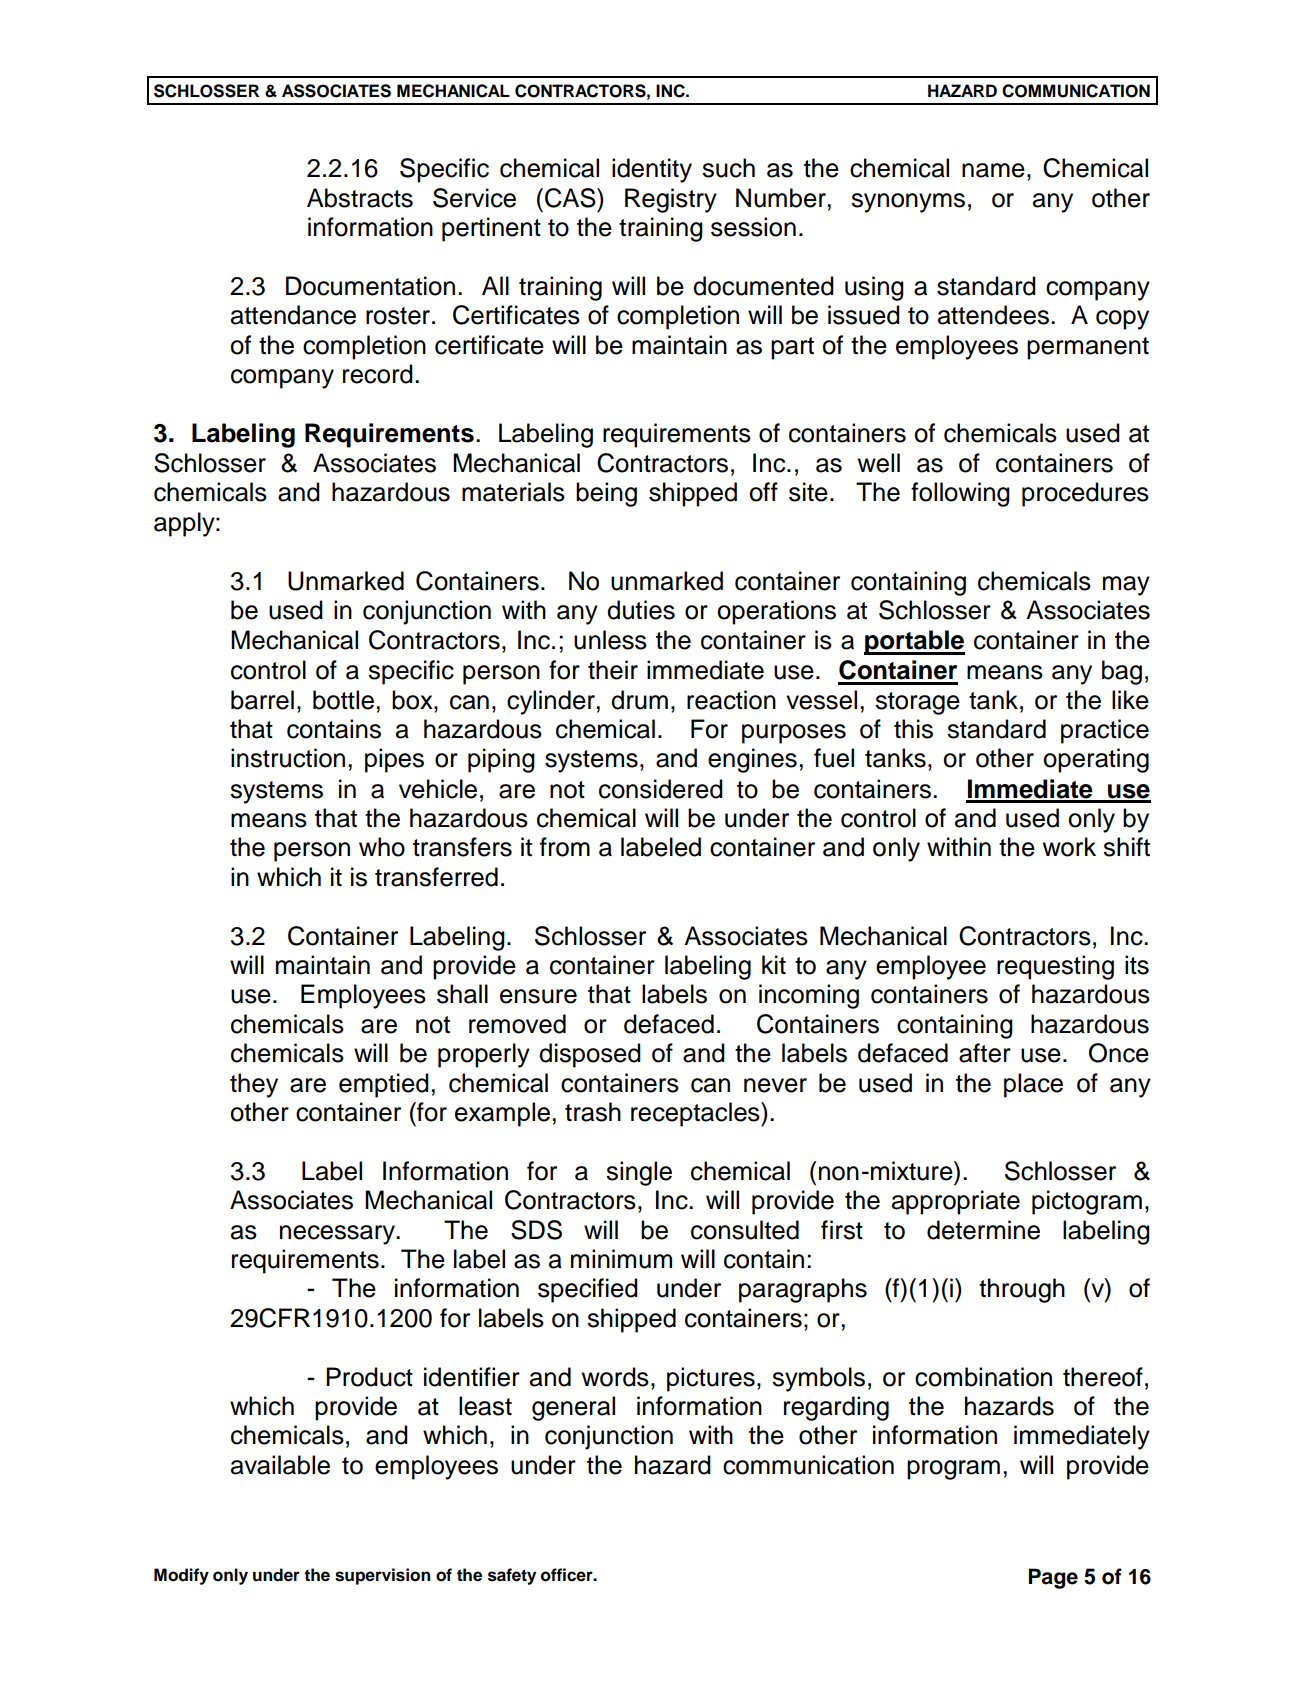 Image resolution: width=1304 pixels, height=1687 pixels. I want to click on bag, so click(1122, 672).
